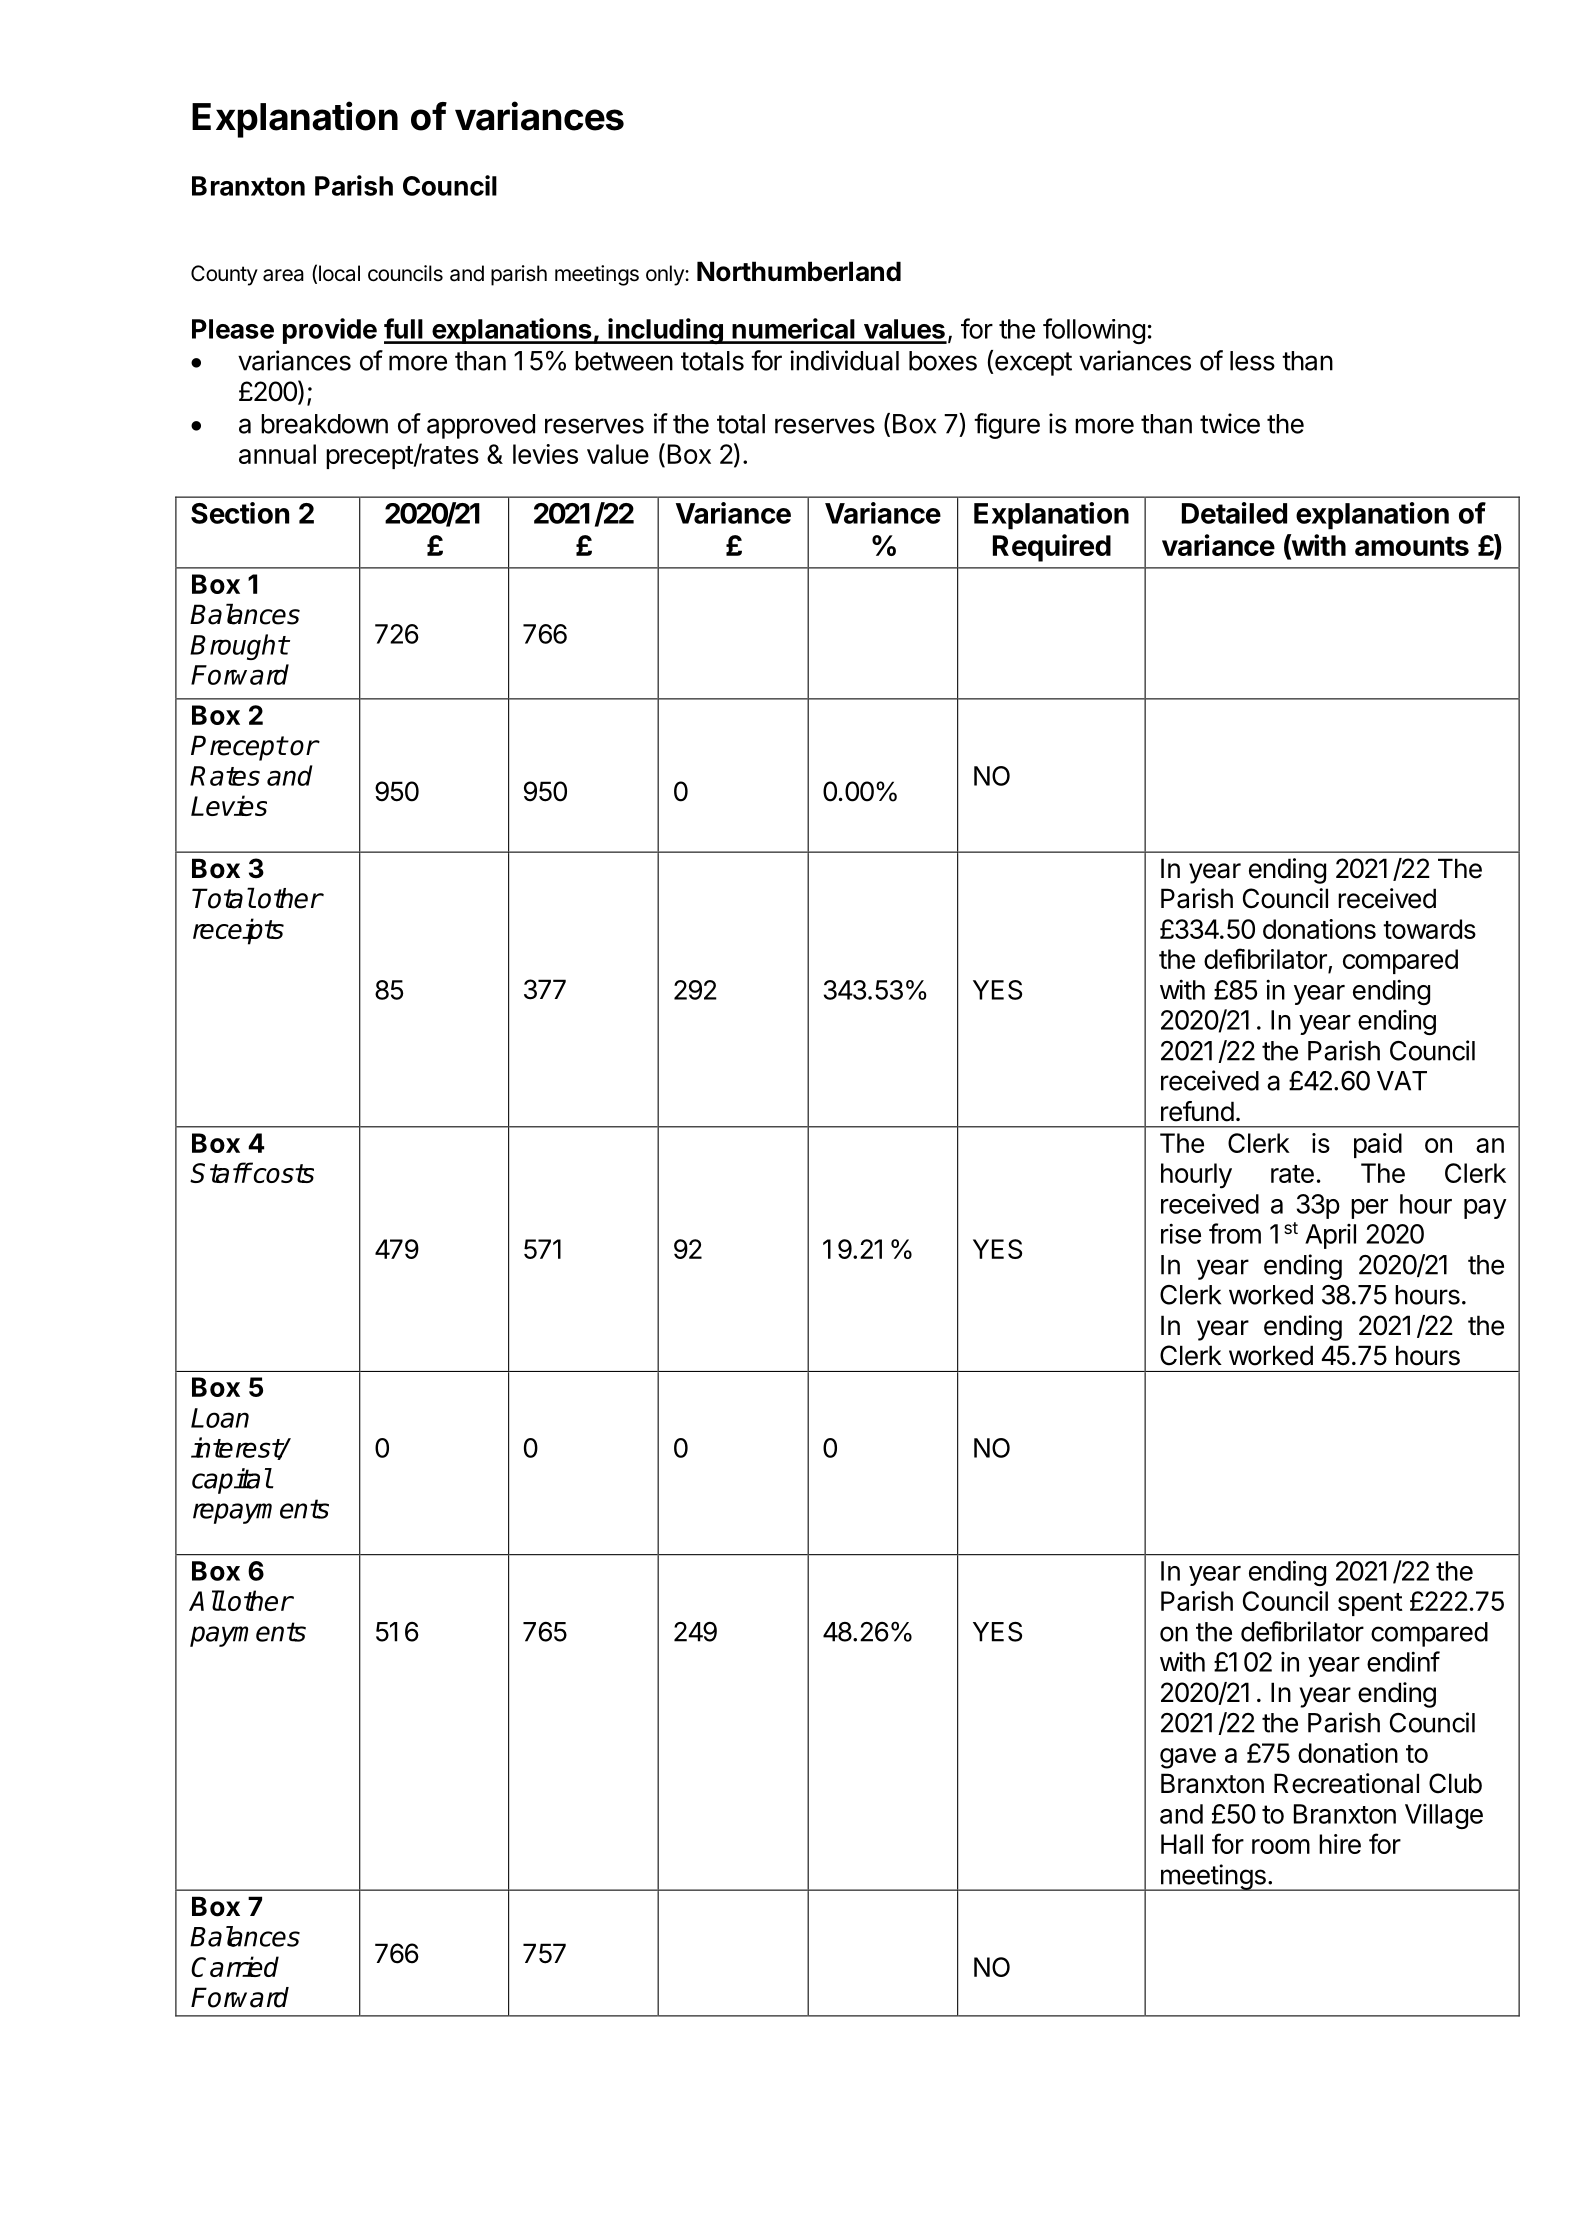 This document has width=1572, height=2223. Describe the element at coordinates (238, 931) in the document. I see `receipts` at that location.
